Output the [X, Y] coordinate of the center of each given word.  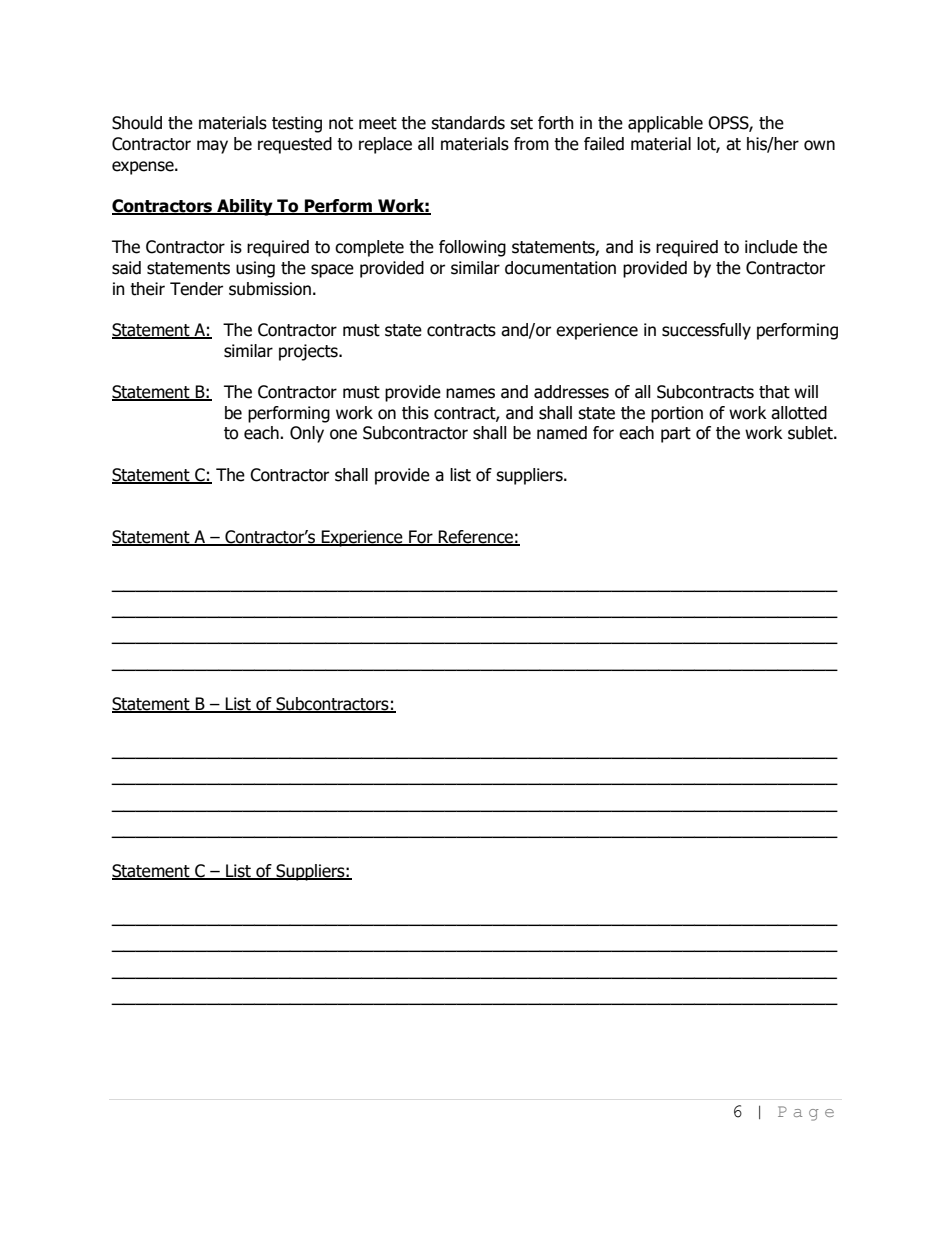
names [470, 393]
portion [677, 414]
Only [307, 434]
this [415, 413]
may [212, 147]
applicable [665, 124]
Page [806, 1113]
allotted [799, 413]
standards [468, 123]
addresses [571, 392]
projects [309, 352]
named [562, 433]
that [774, 392]
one [343, 434]
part [676, 435]
